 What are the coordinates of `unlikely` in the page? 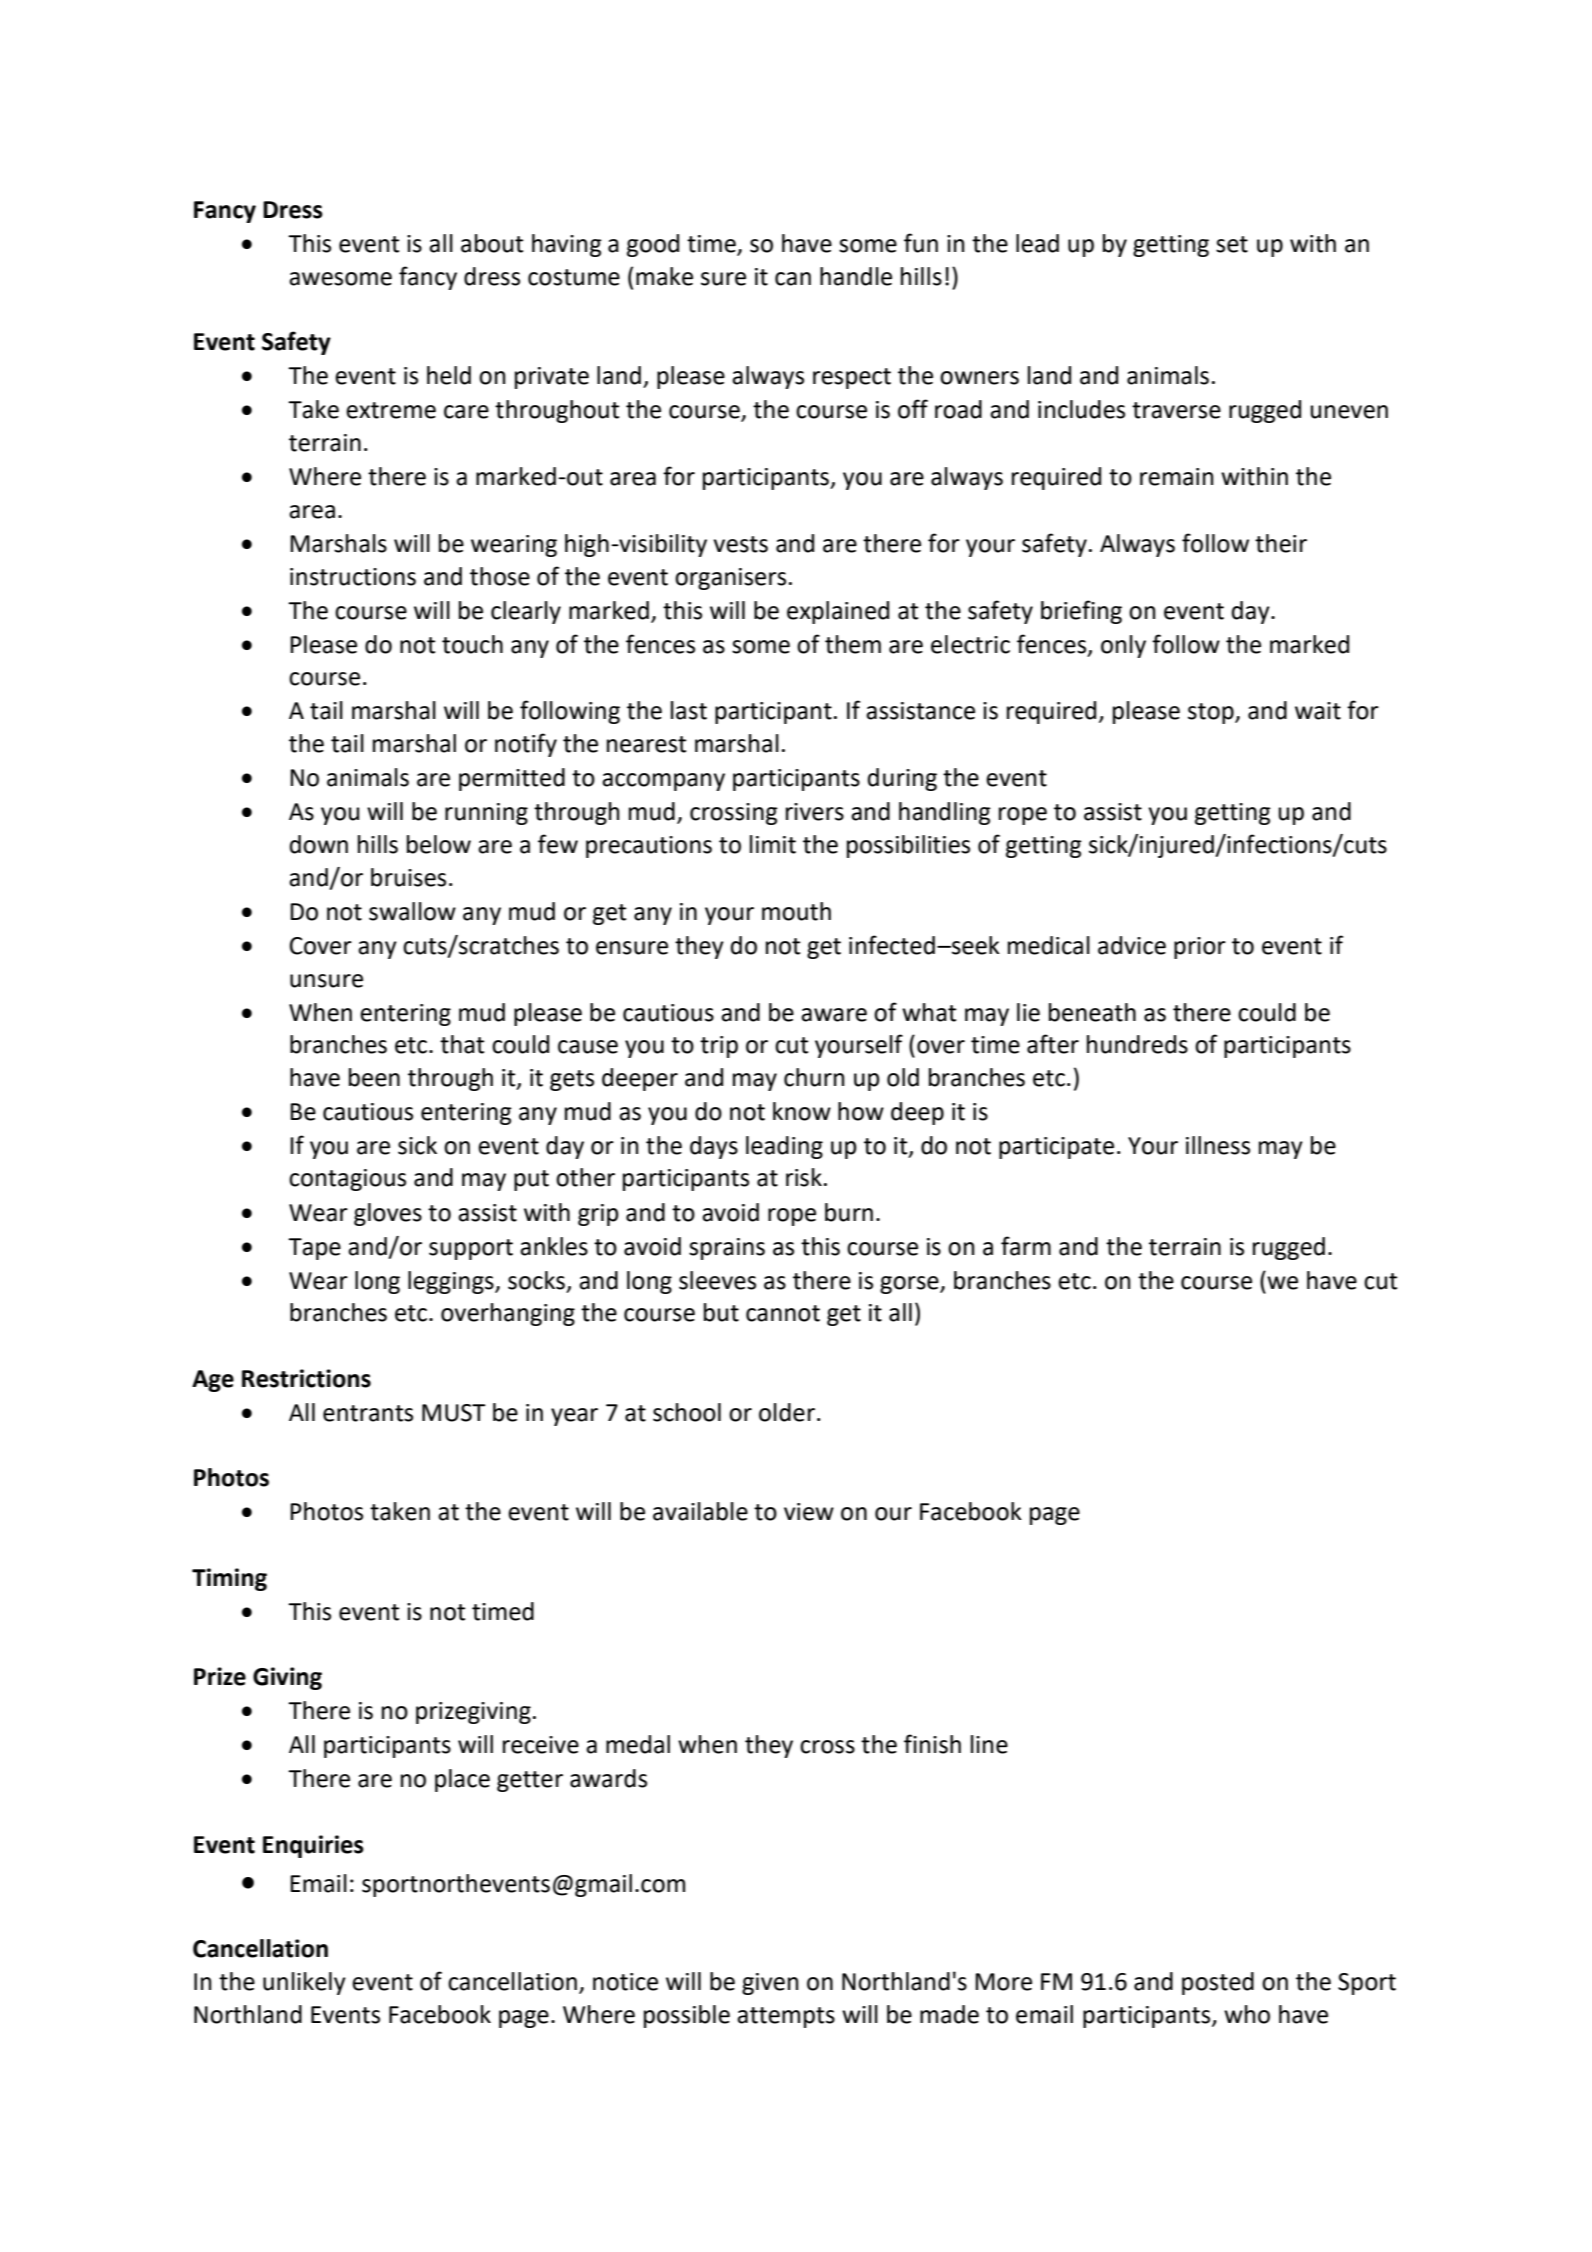 It's located at (304, 1983).
